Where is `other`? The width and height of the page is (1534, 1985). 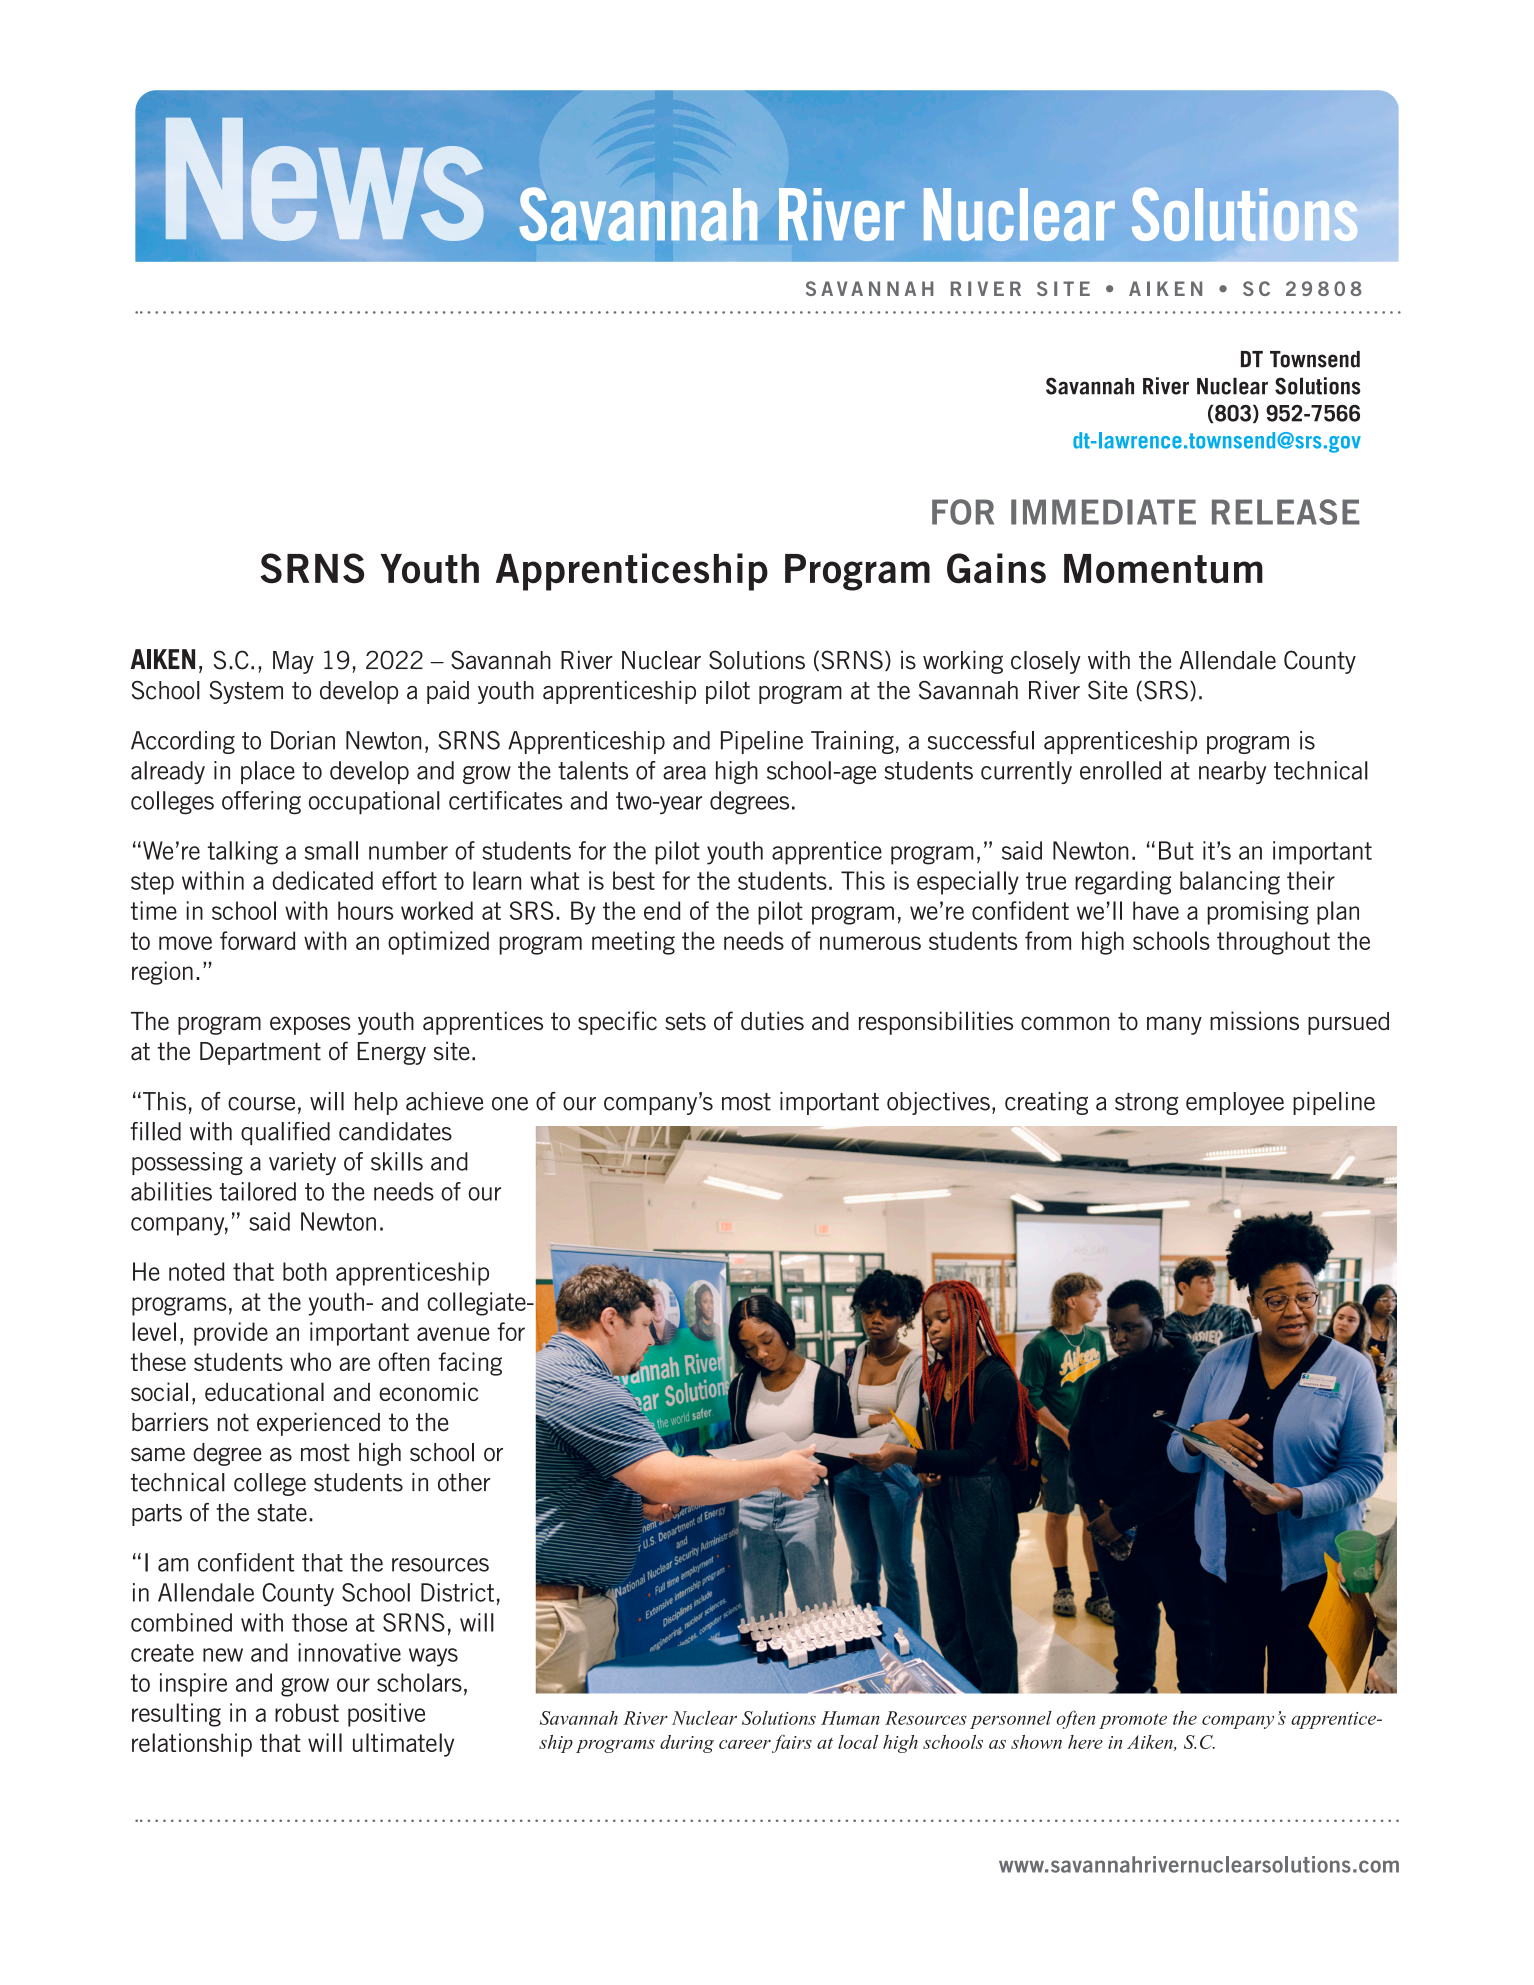
other is located at coordinates (464, 1482).
